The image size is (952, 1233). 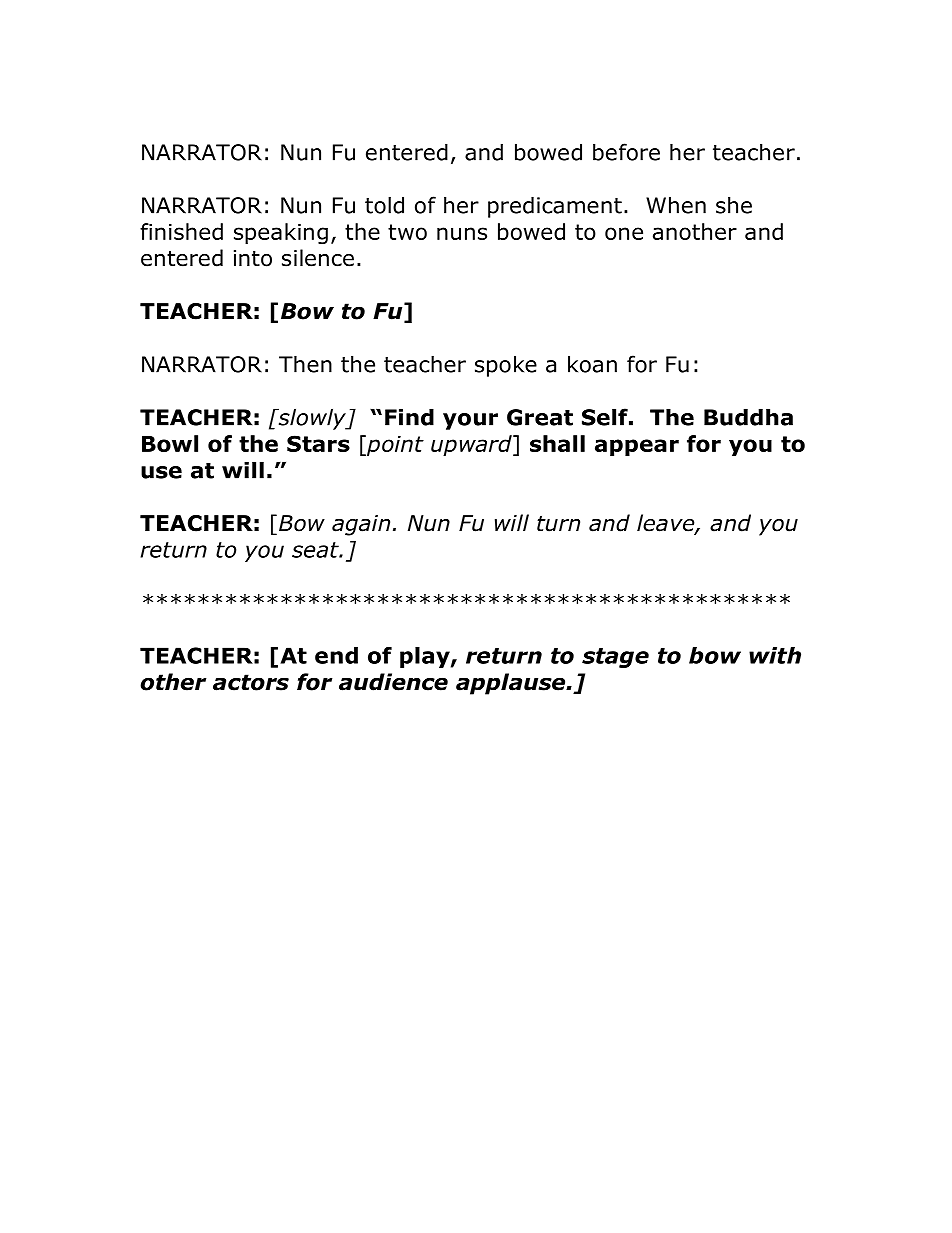 I want to click on appear, so click(x=637, y=447).
